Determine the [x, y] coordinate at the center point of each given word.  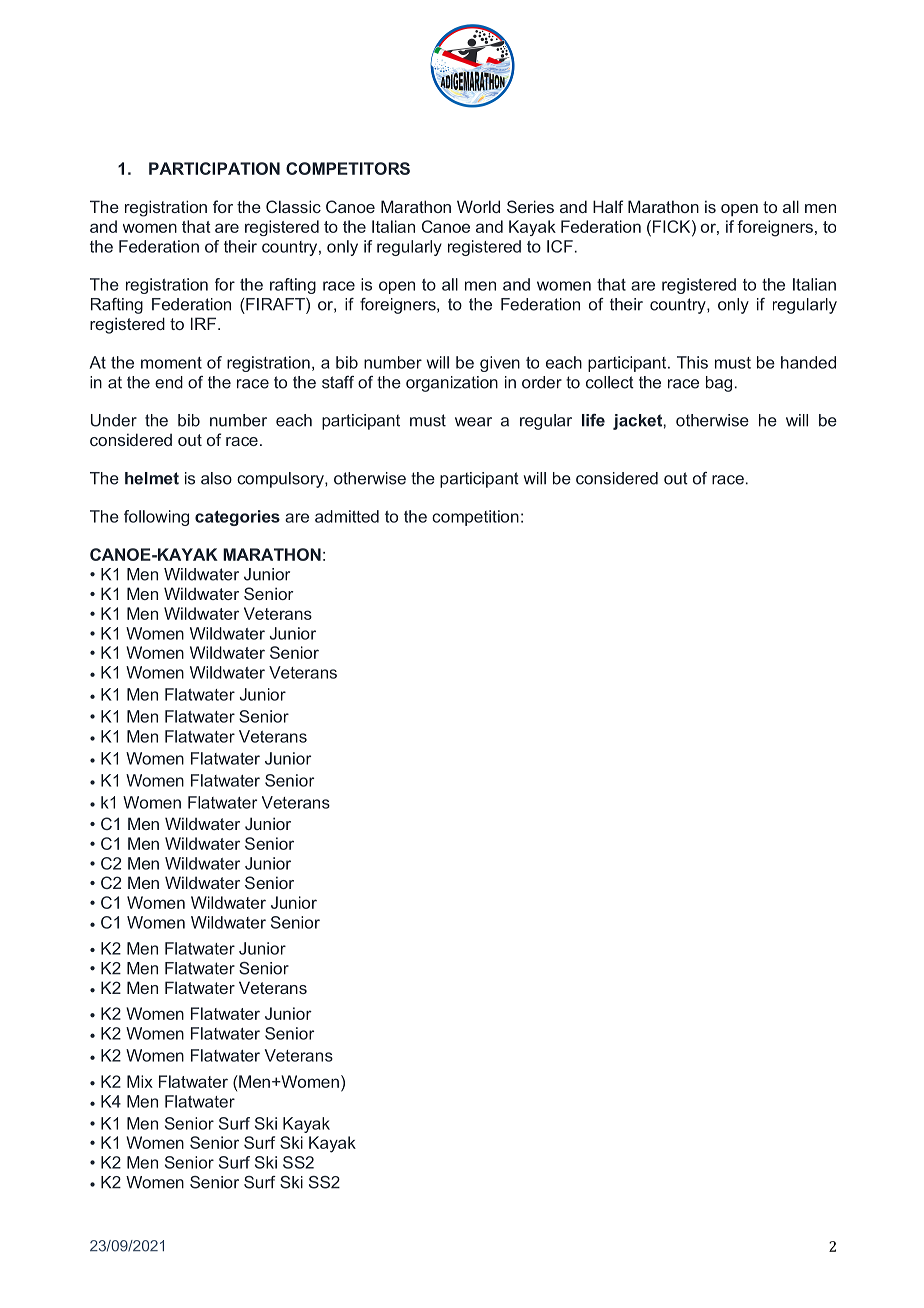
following [156, 518]
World [478, 206]
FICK [671, 226]
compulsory [281, 480]
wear [473, 422]
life [593, 420]
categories [237, 518]
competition [475, 518]
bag [719, 384]
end [169, 382]
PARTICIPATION [214, 168]
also [216, 478]
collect [610, 382]
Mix [140, 1081]
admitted [347, 516]
